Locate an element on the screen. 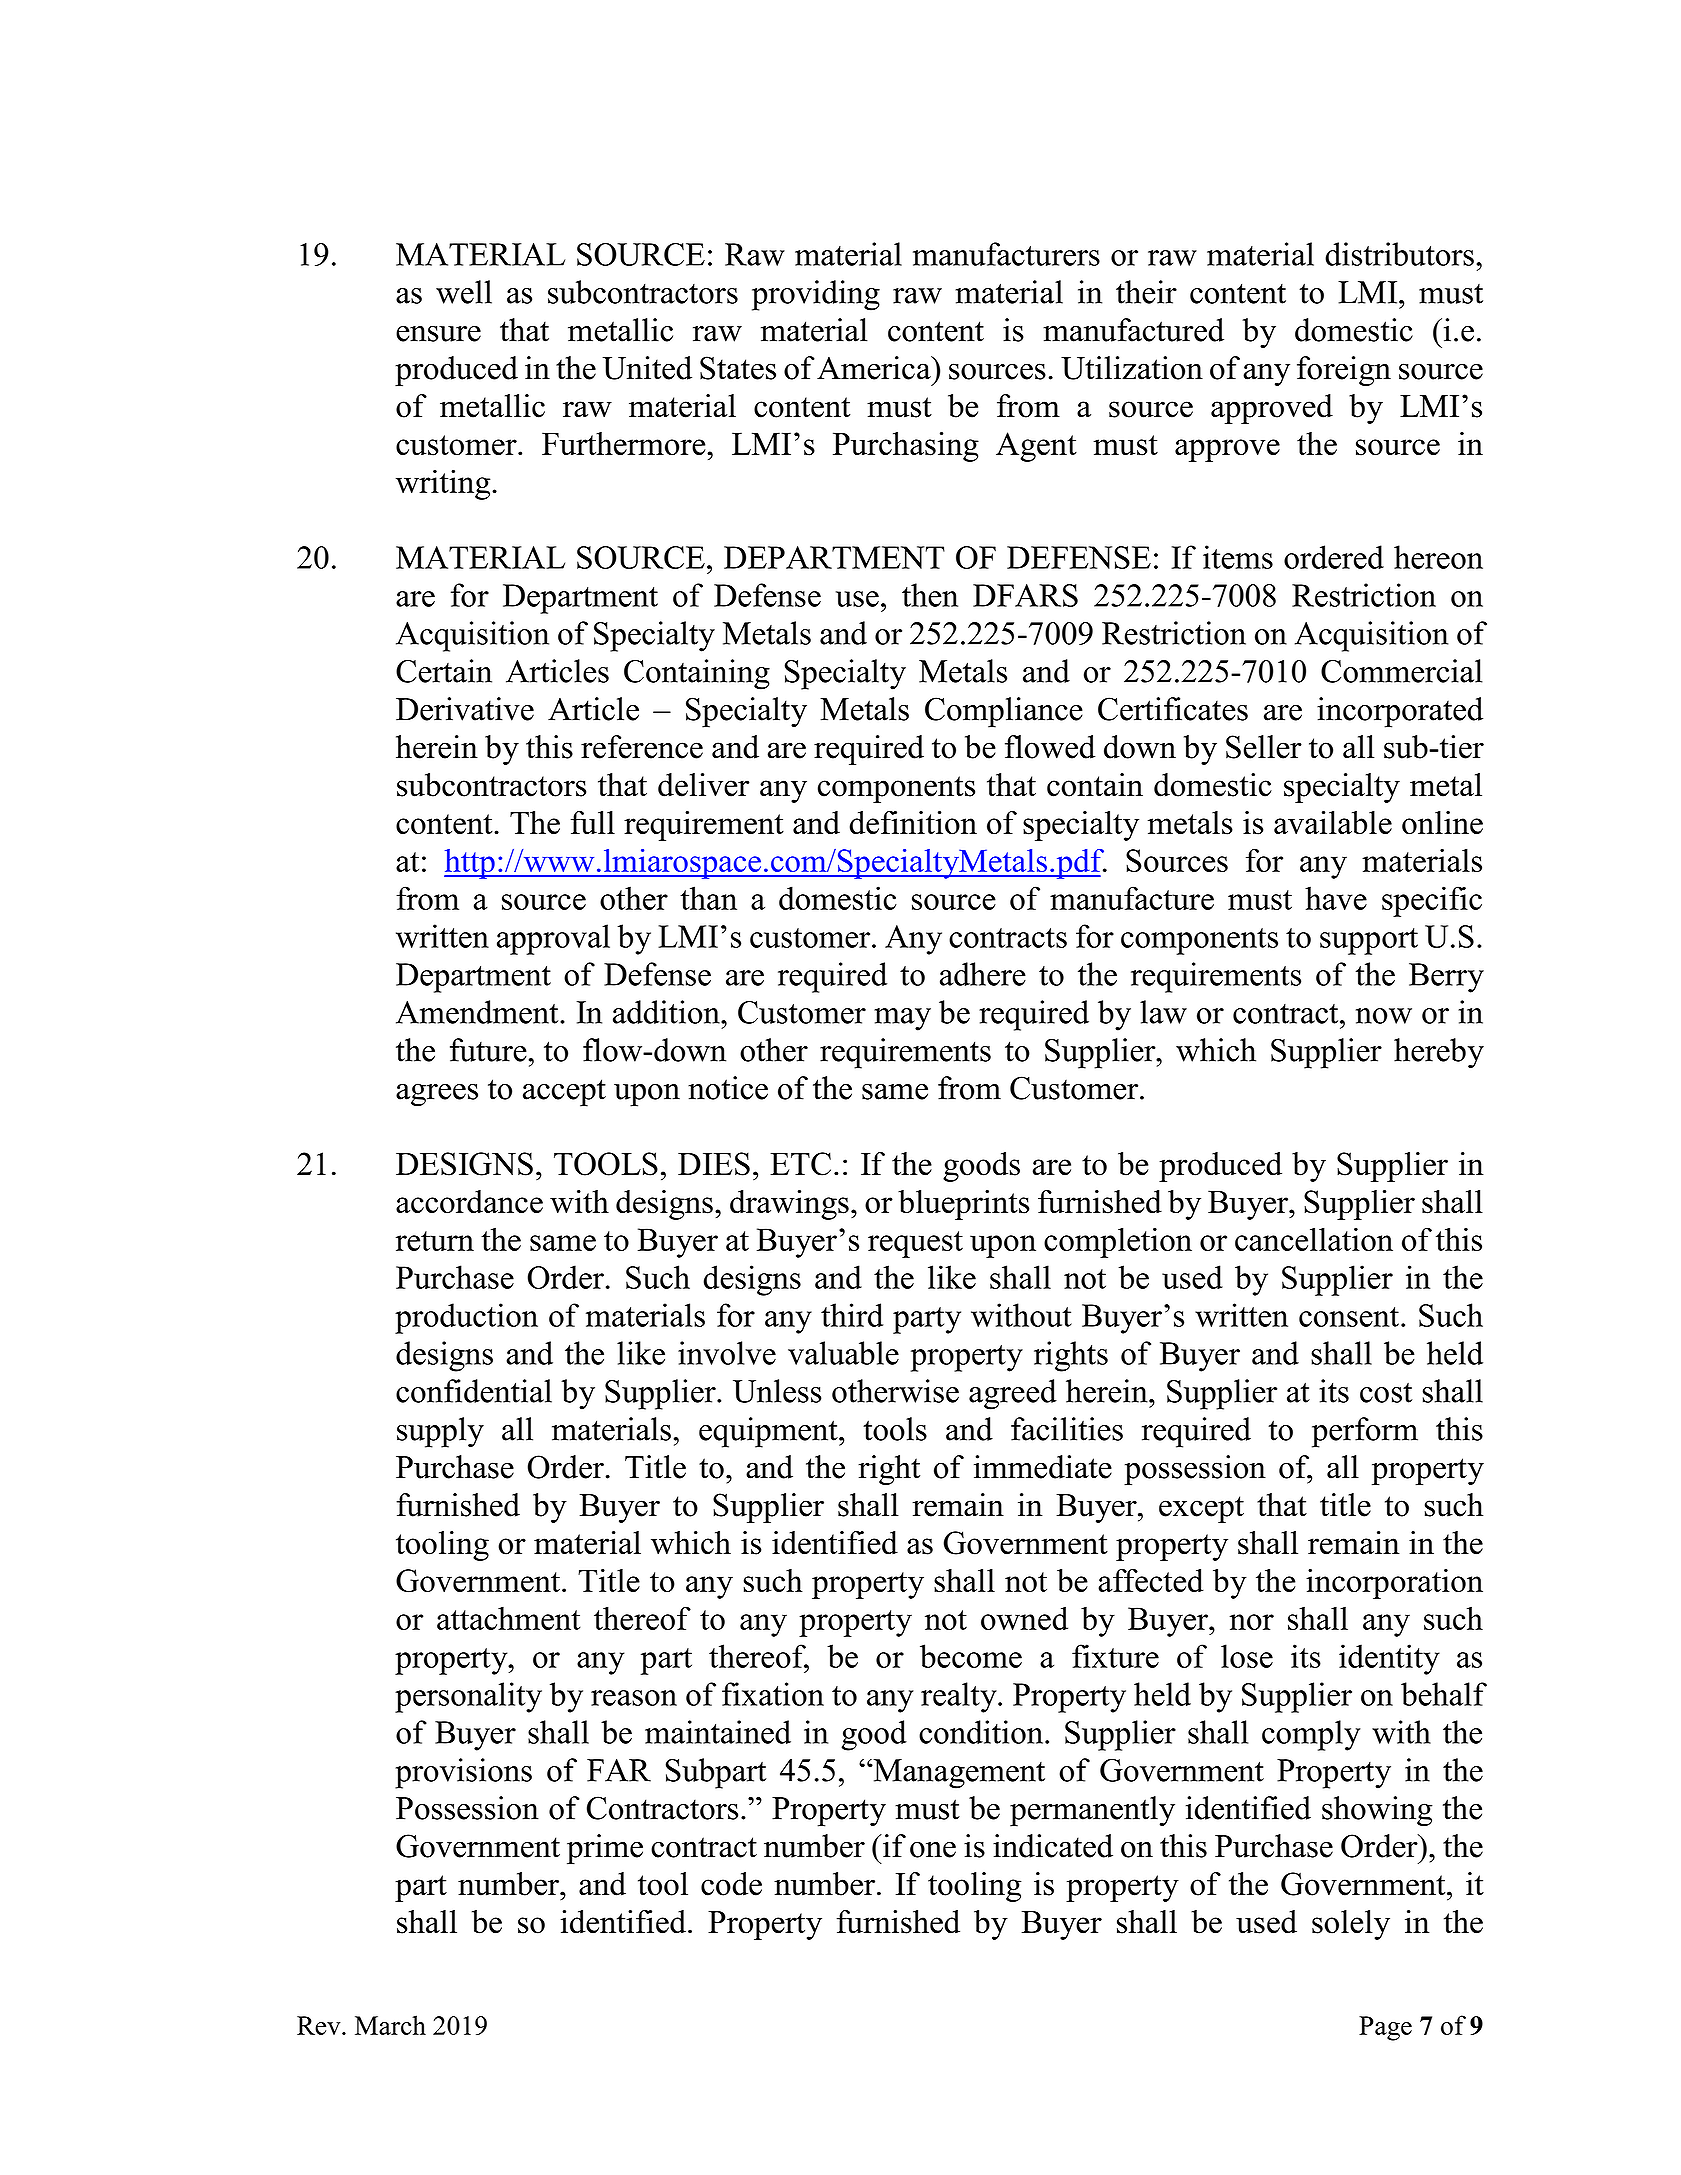 The height and width of the screenshot is (2175, 1681). well is located at coordinates (464, 292).
